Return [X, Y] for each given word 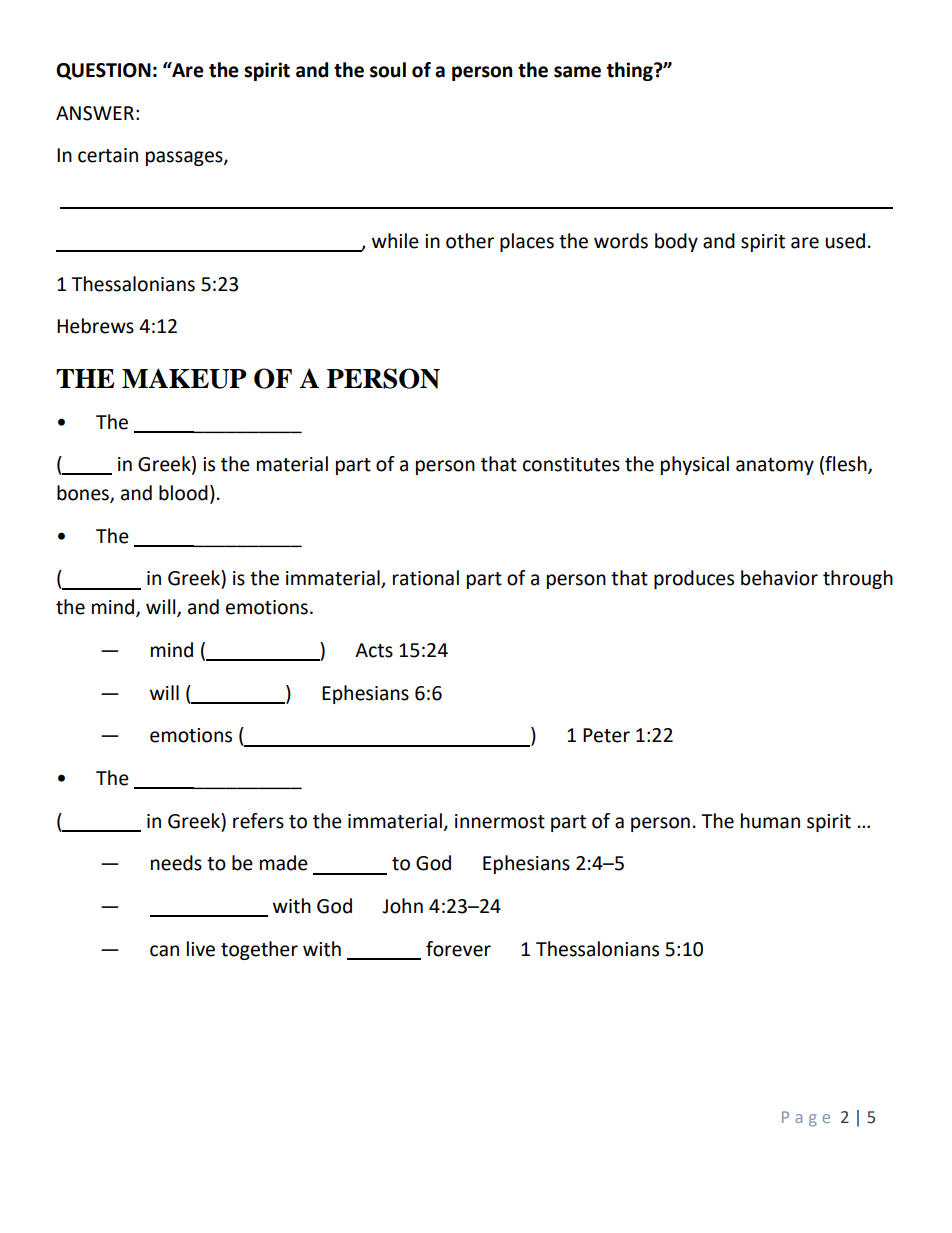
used [845, 241]
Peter [606, 735]
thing [631, 71]
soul [388, 70]
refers [258, 821]
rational [426, 578]
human [770, 821]
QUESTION [103, 71]
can [164, 951]
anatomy [775, 466]
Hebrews [95, 326]
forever [458, 949]
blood [183, 493]
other [470, 241]
